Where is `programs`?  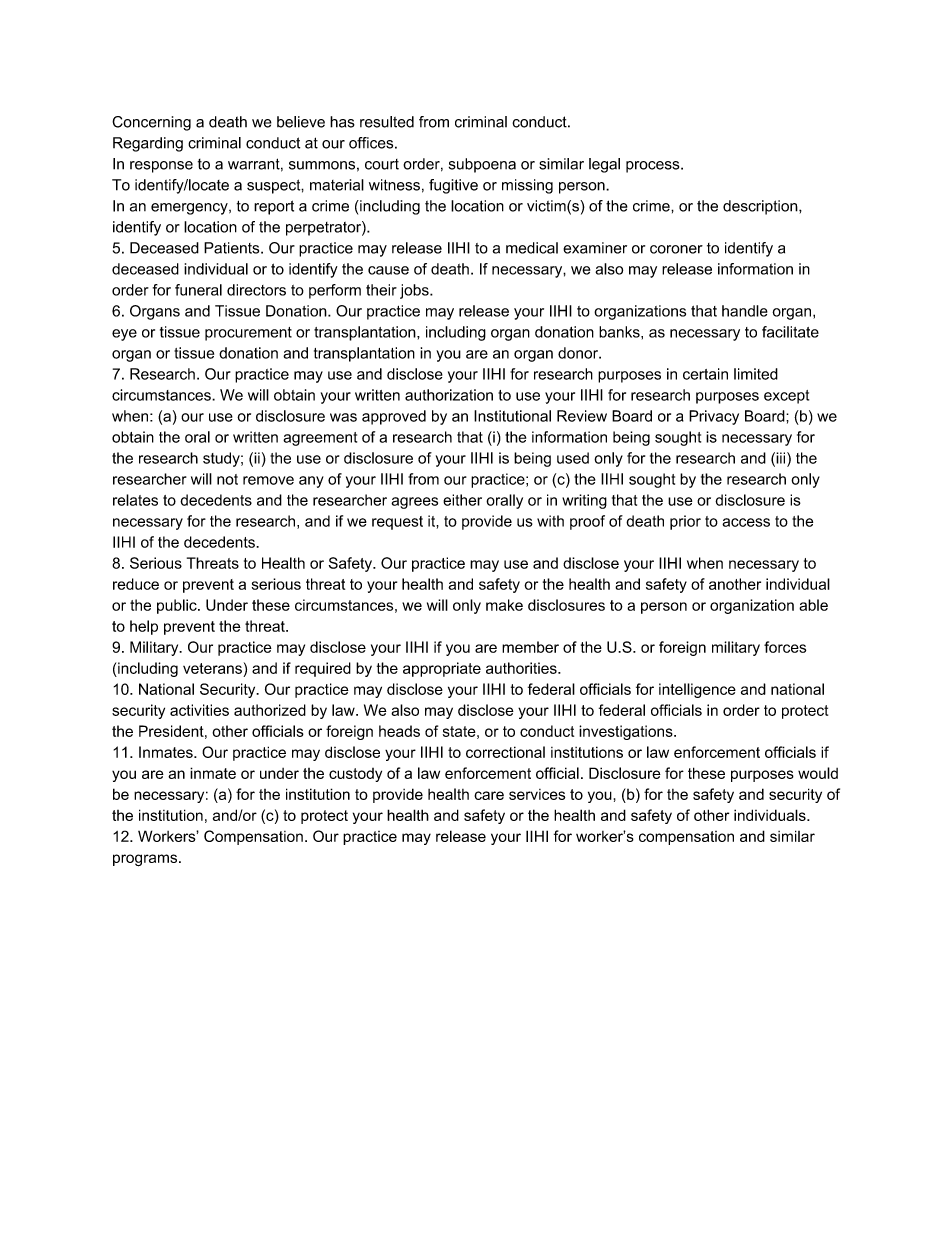
programs is located at coordinates (146, 860).
